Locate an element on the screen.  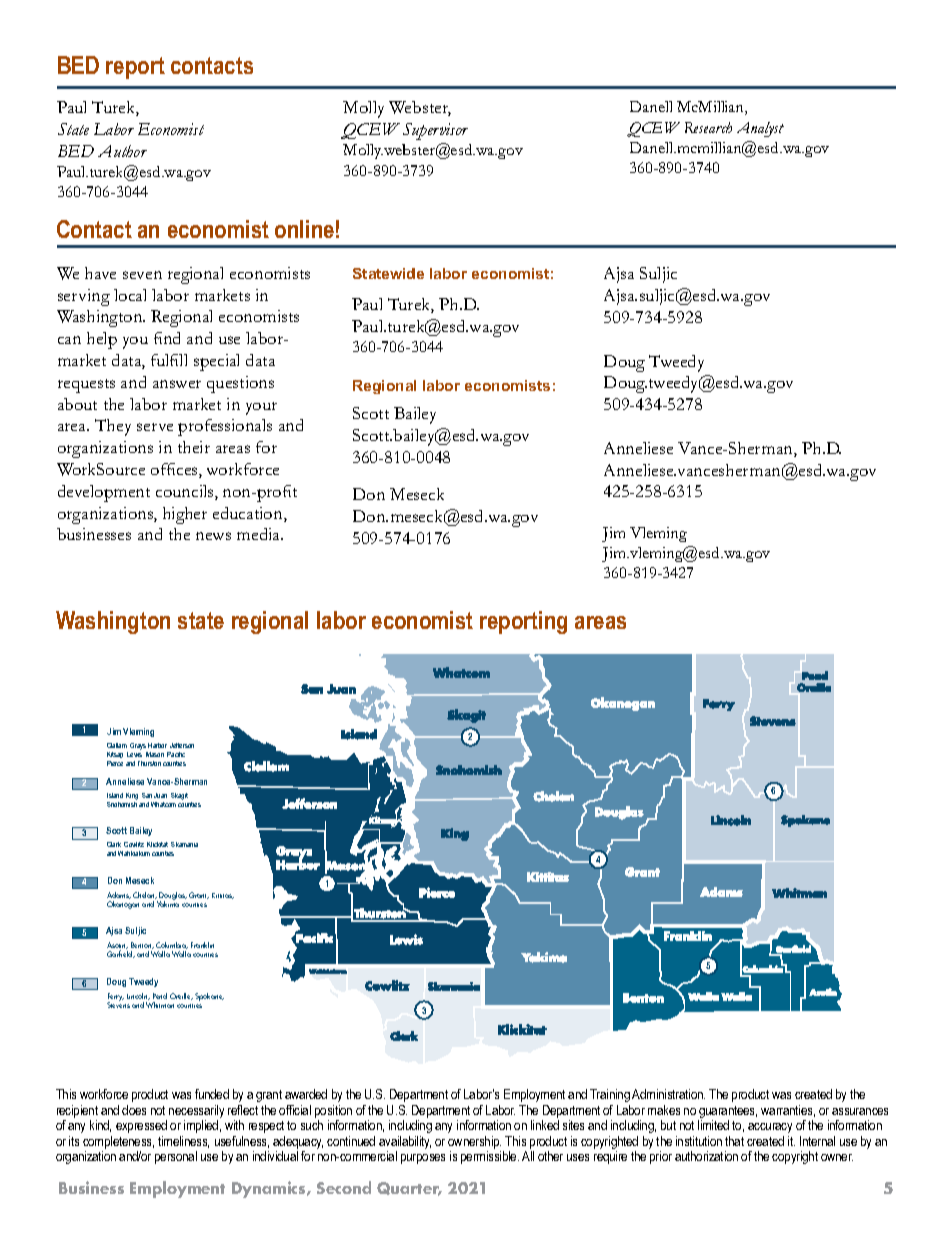
permissible is located at coordinates (490, 1157).
